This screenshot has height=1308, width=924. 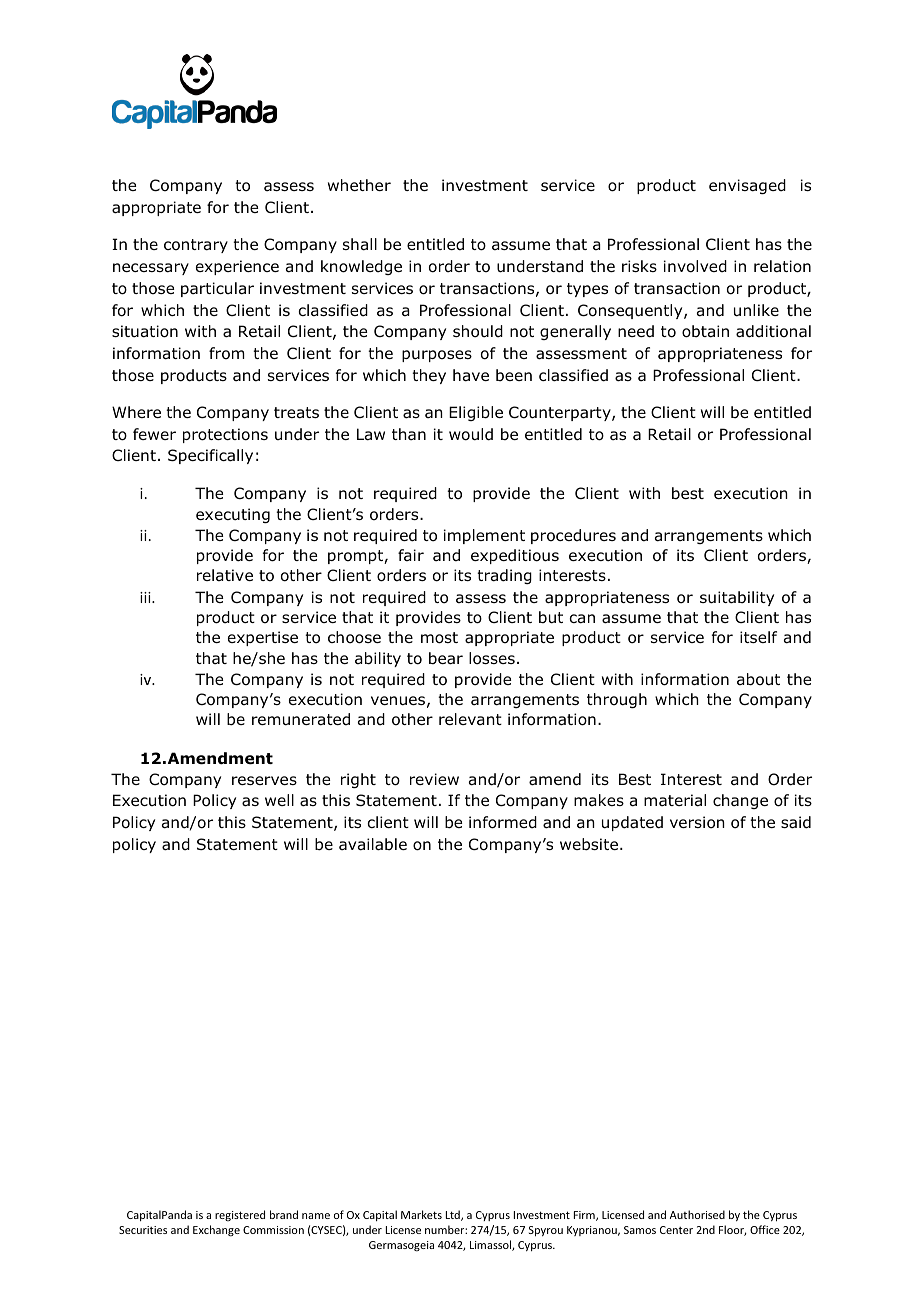 What do you see at coordinates (360, 244) in the screenshot?
I see `shall` at bounding box center [360, 244].
